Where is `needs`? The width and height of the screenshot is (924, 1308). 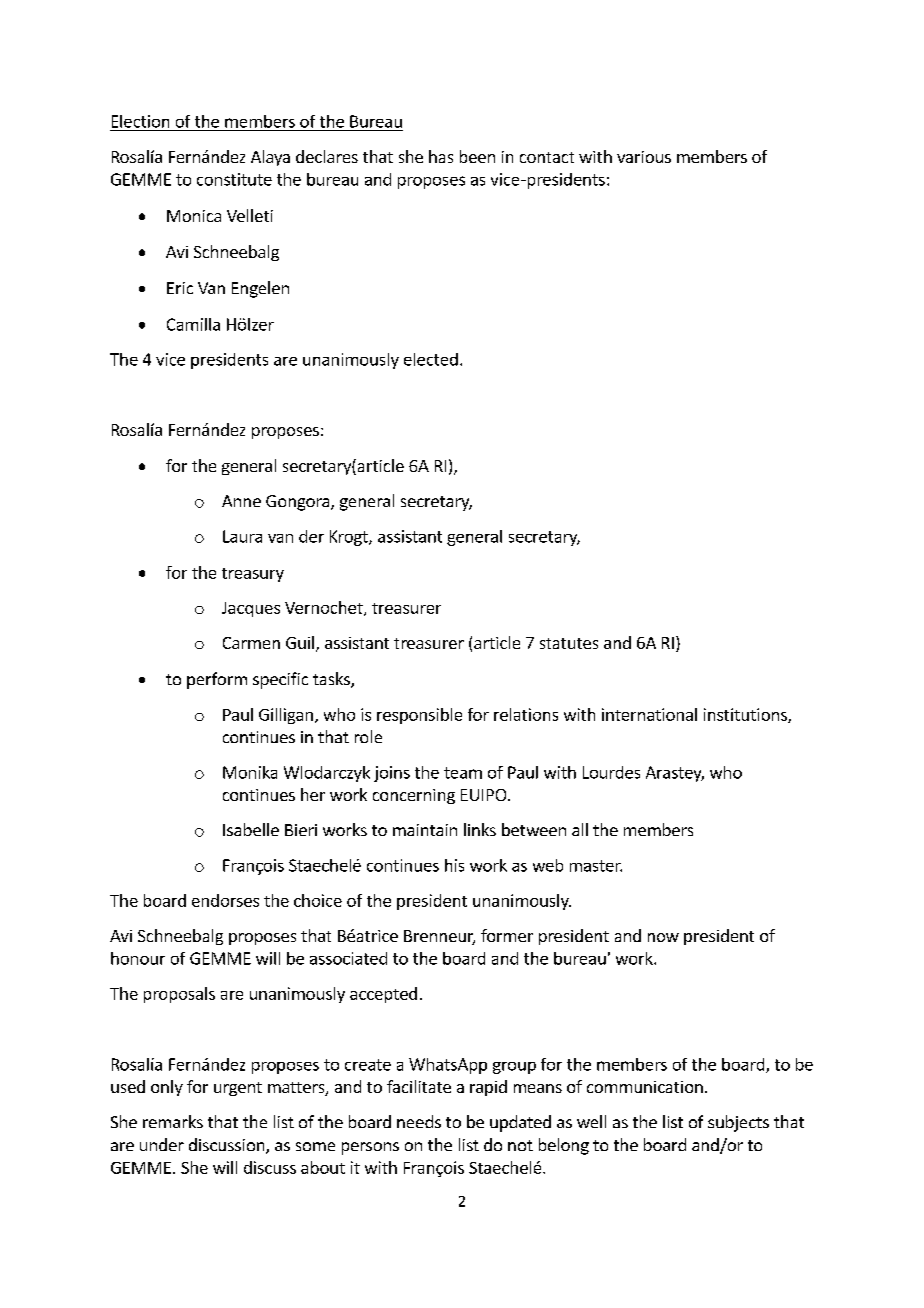
needs is located at coordinates (419, 1121).
